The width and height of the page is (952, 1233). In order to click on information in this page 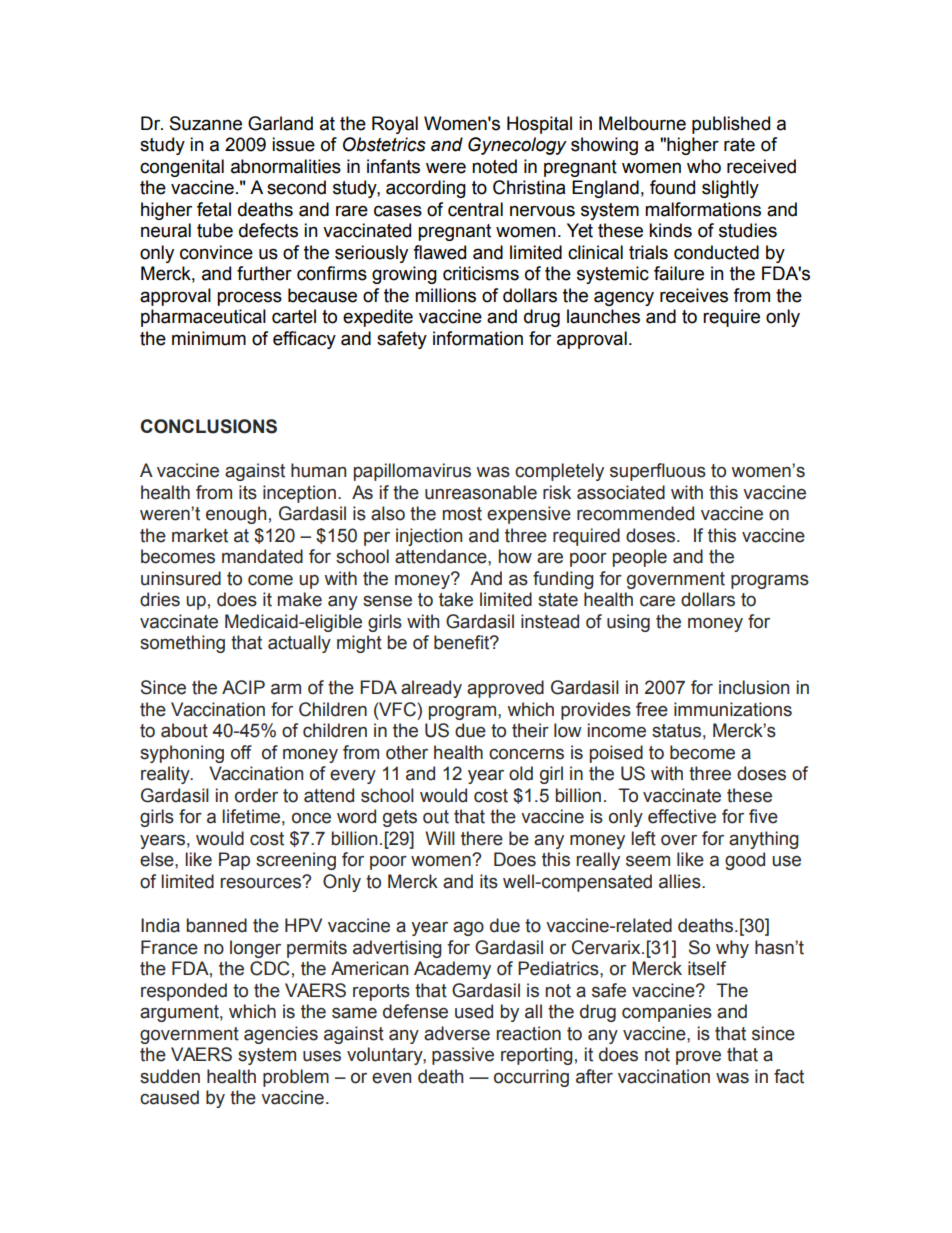, I will do `click(478, 338)`.
